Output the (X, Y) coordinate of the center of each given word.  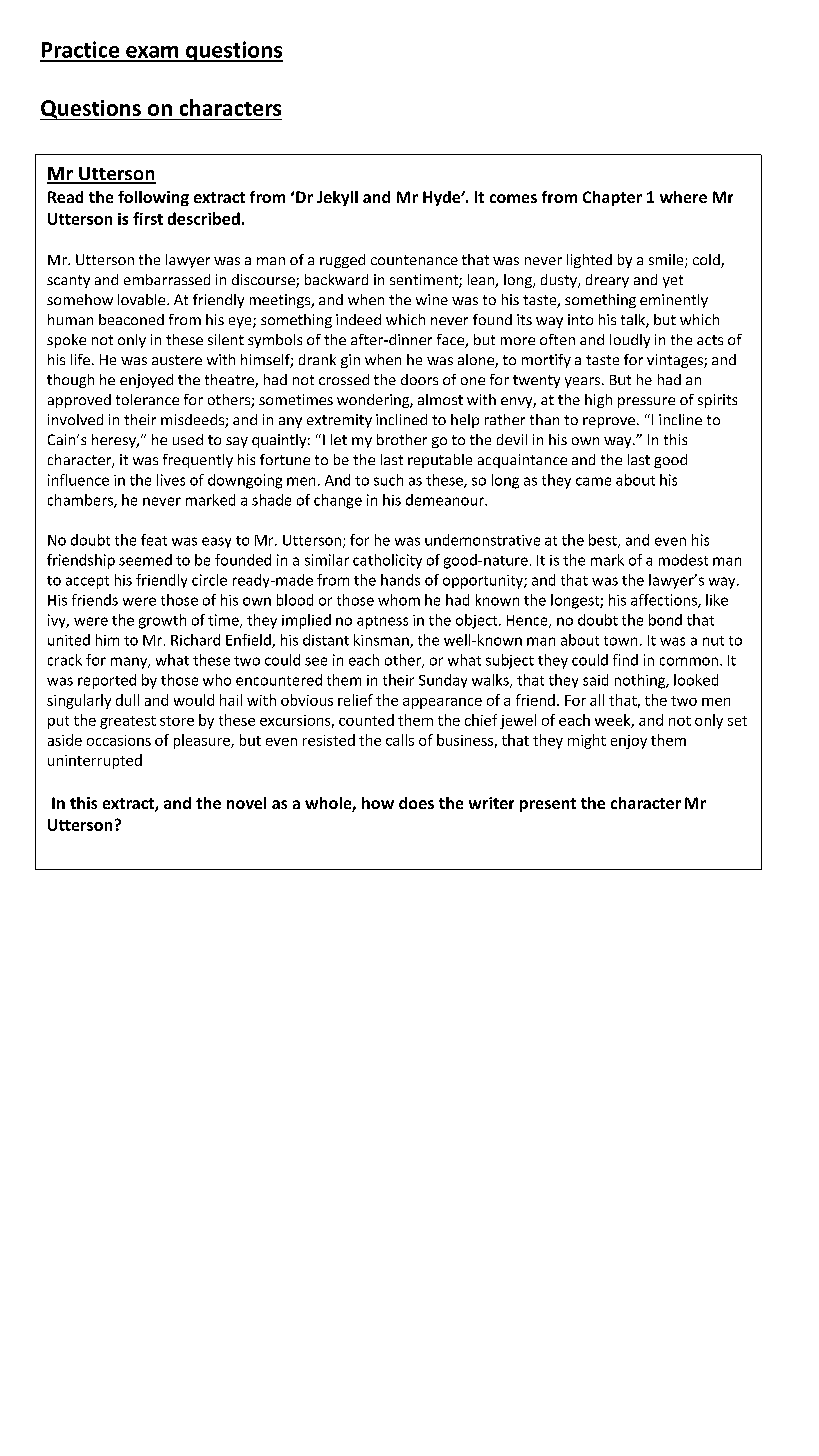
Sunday (443, 681)
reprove (609, 422)
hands (400, 580)
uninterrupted (95, 761)
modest (683, 560)
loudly (630, 341)
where (683, 197)
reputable (440, 461)
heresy (115, 441)
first (148, 218)
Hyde (443, 198)
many (130, 663)
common (689, 661)
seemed (145, 560)
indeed (358, 319)
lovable (143, 299)
